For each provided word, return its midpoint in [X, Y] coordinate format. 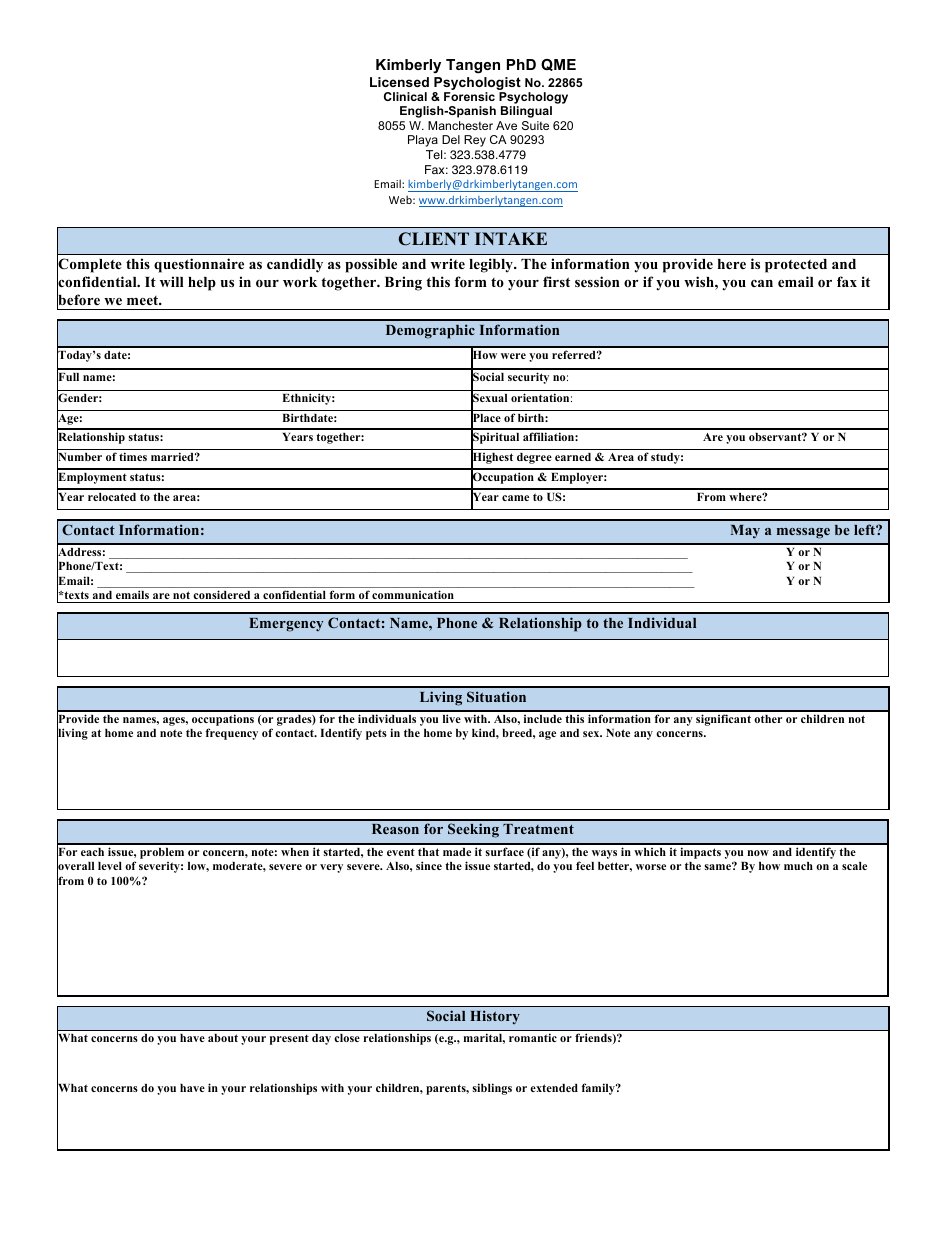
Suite [535, 125]
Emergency [286, 625]
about [223, 1038]
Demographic [430, 331]
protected [796, 266]
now [758, 853]
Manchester [460, 125]
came [515, 498]
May [745, 532]
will [172, 281]
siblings [492, 1089]
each [92, 852]
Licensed [399, 82]
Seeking [473, 830]
